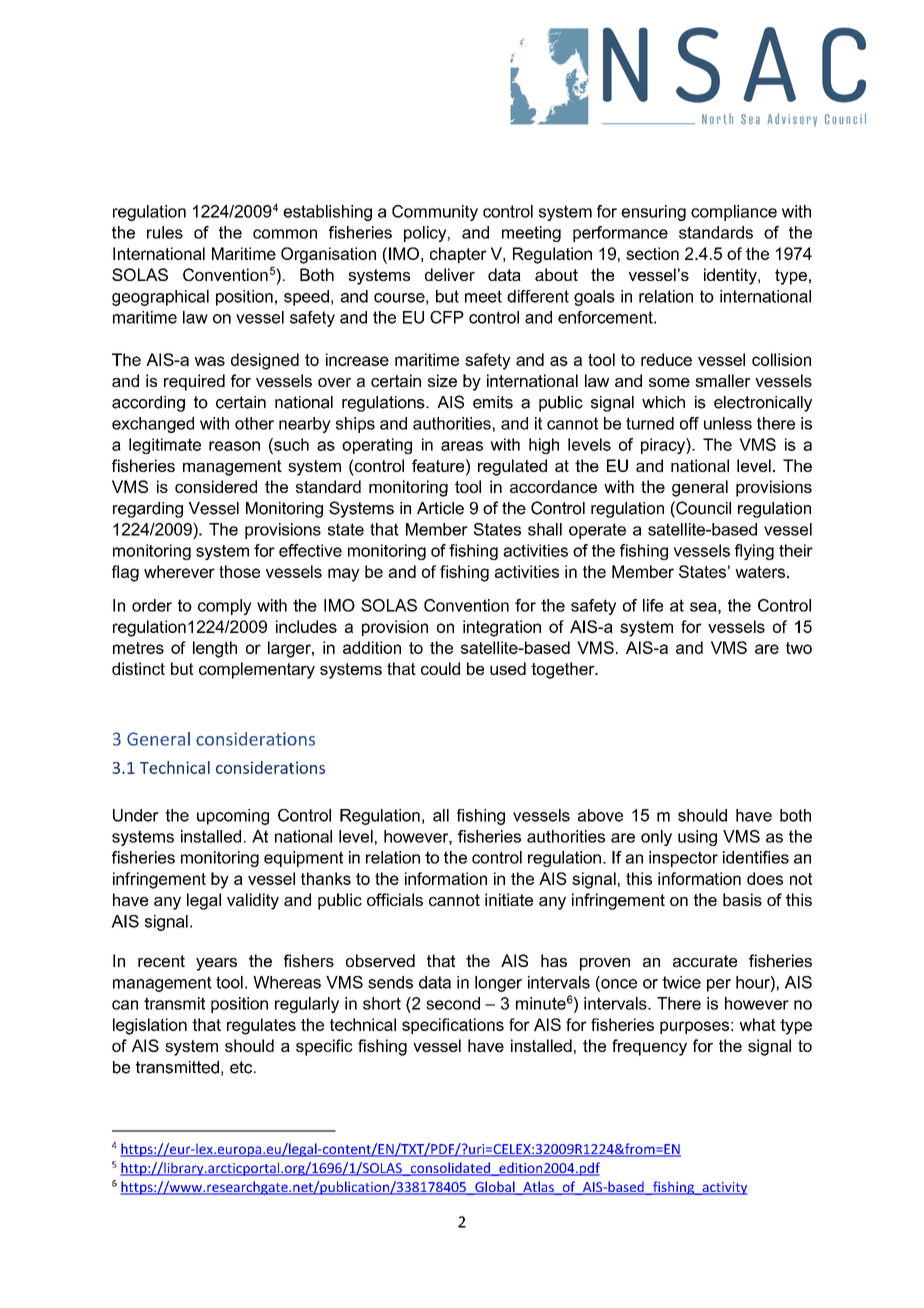 The image size is (924, 1308). I want to click on initiate, so click(509, 899).
